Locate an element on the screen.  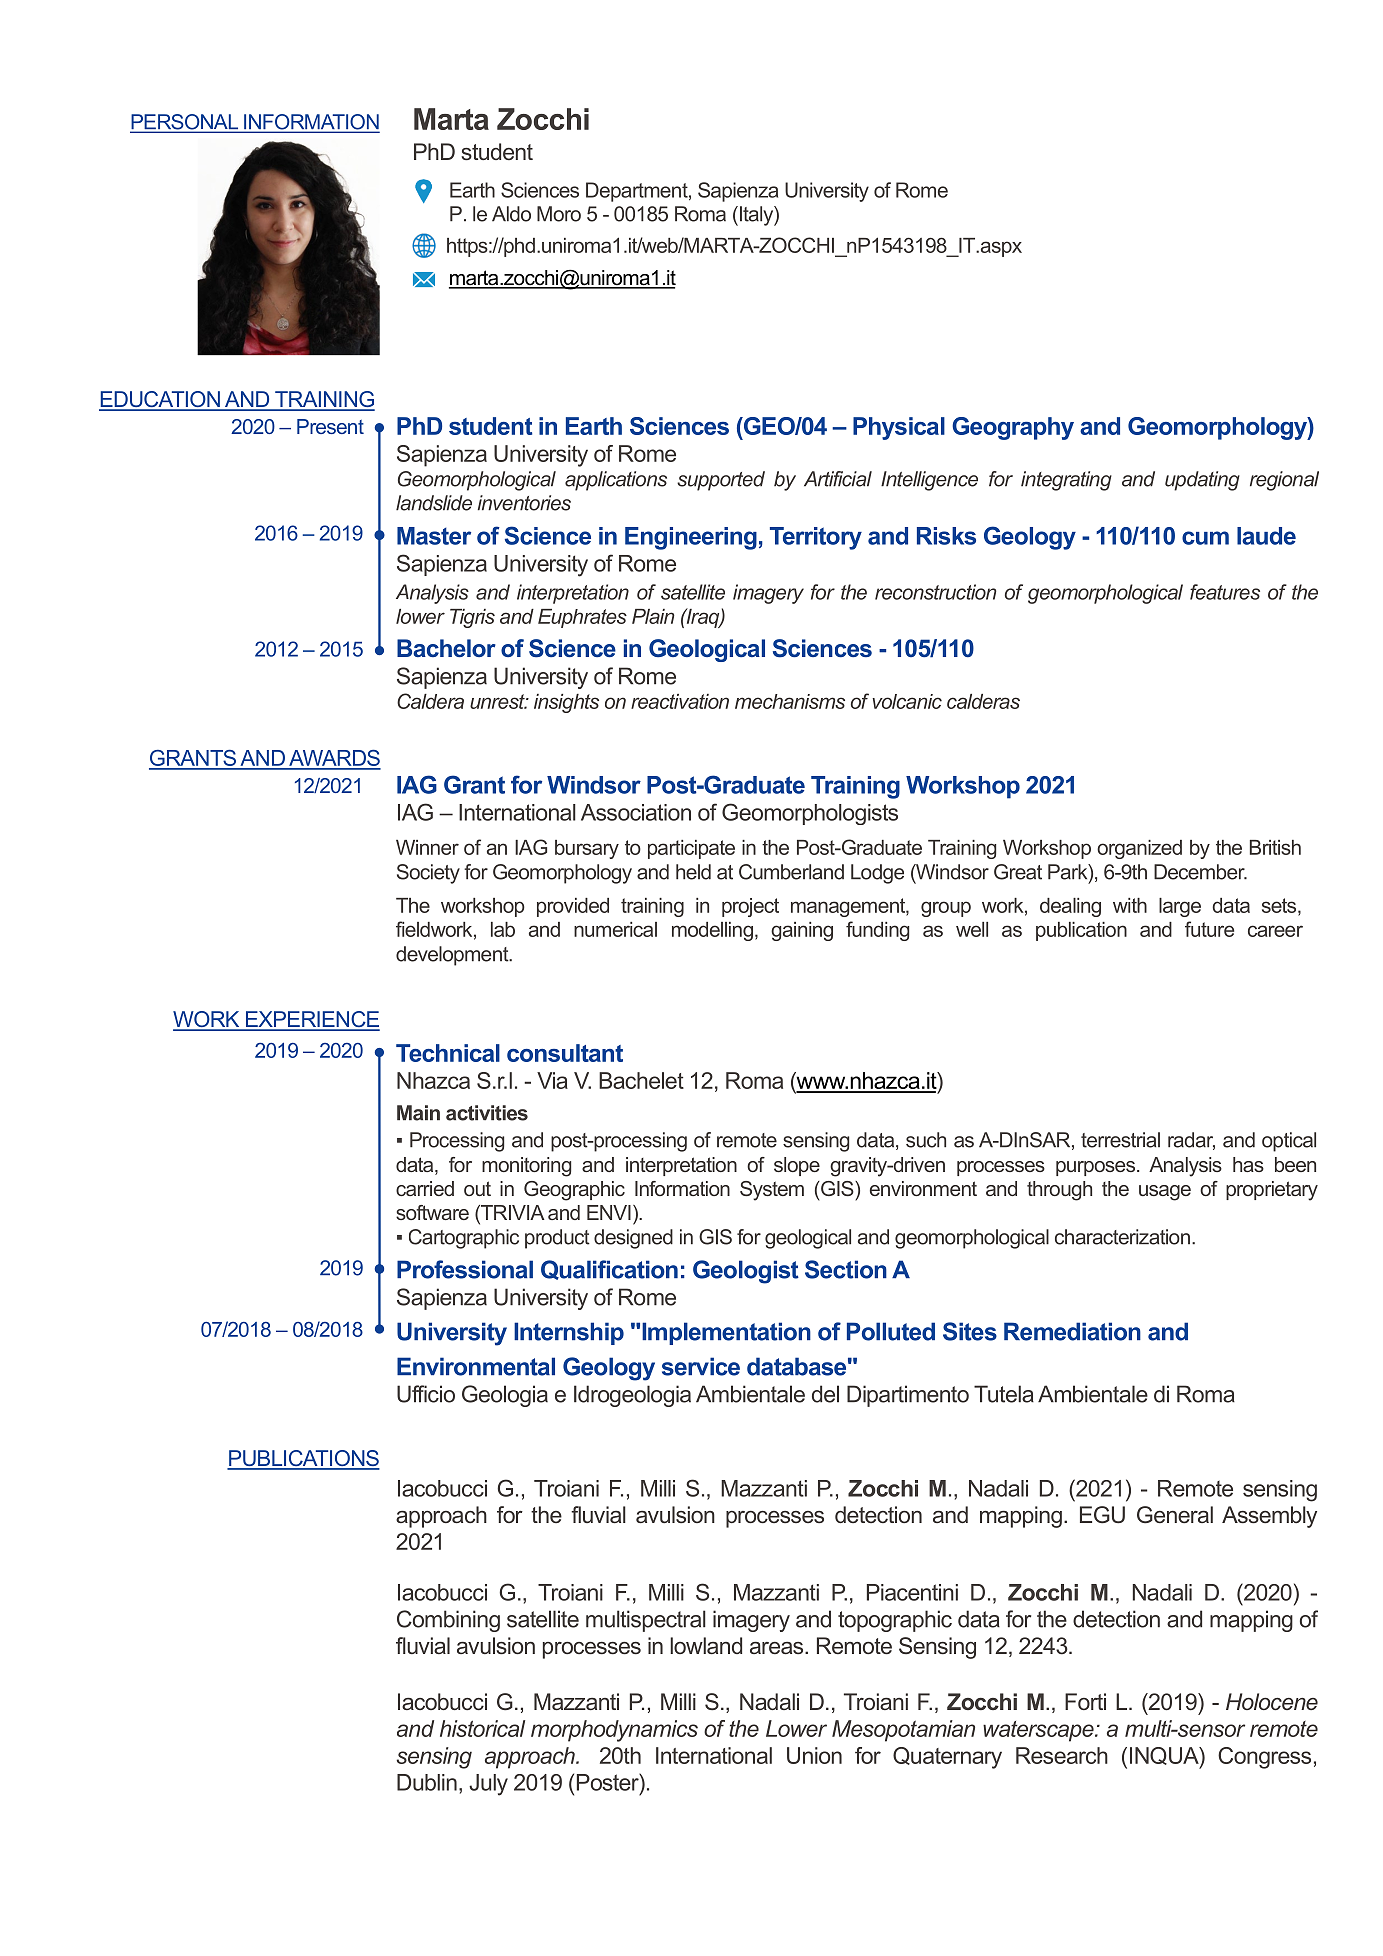
PERSONAL is located at coordinates (185, 123).
